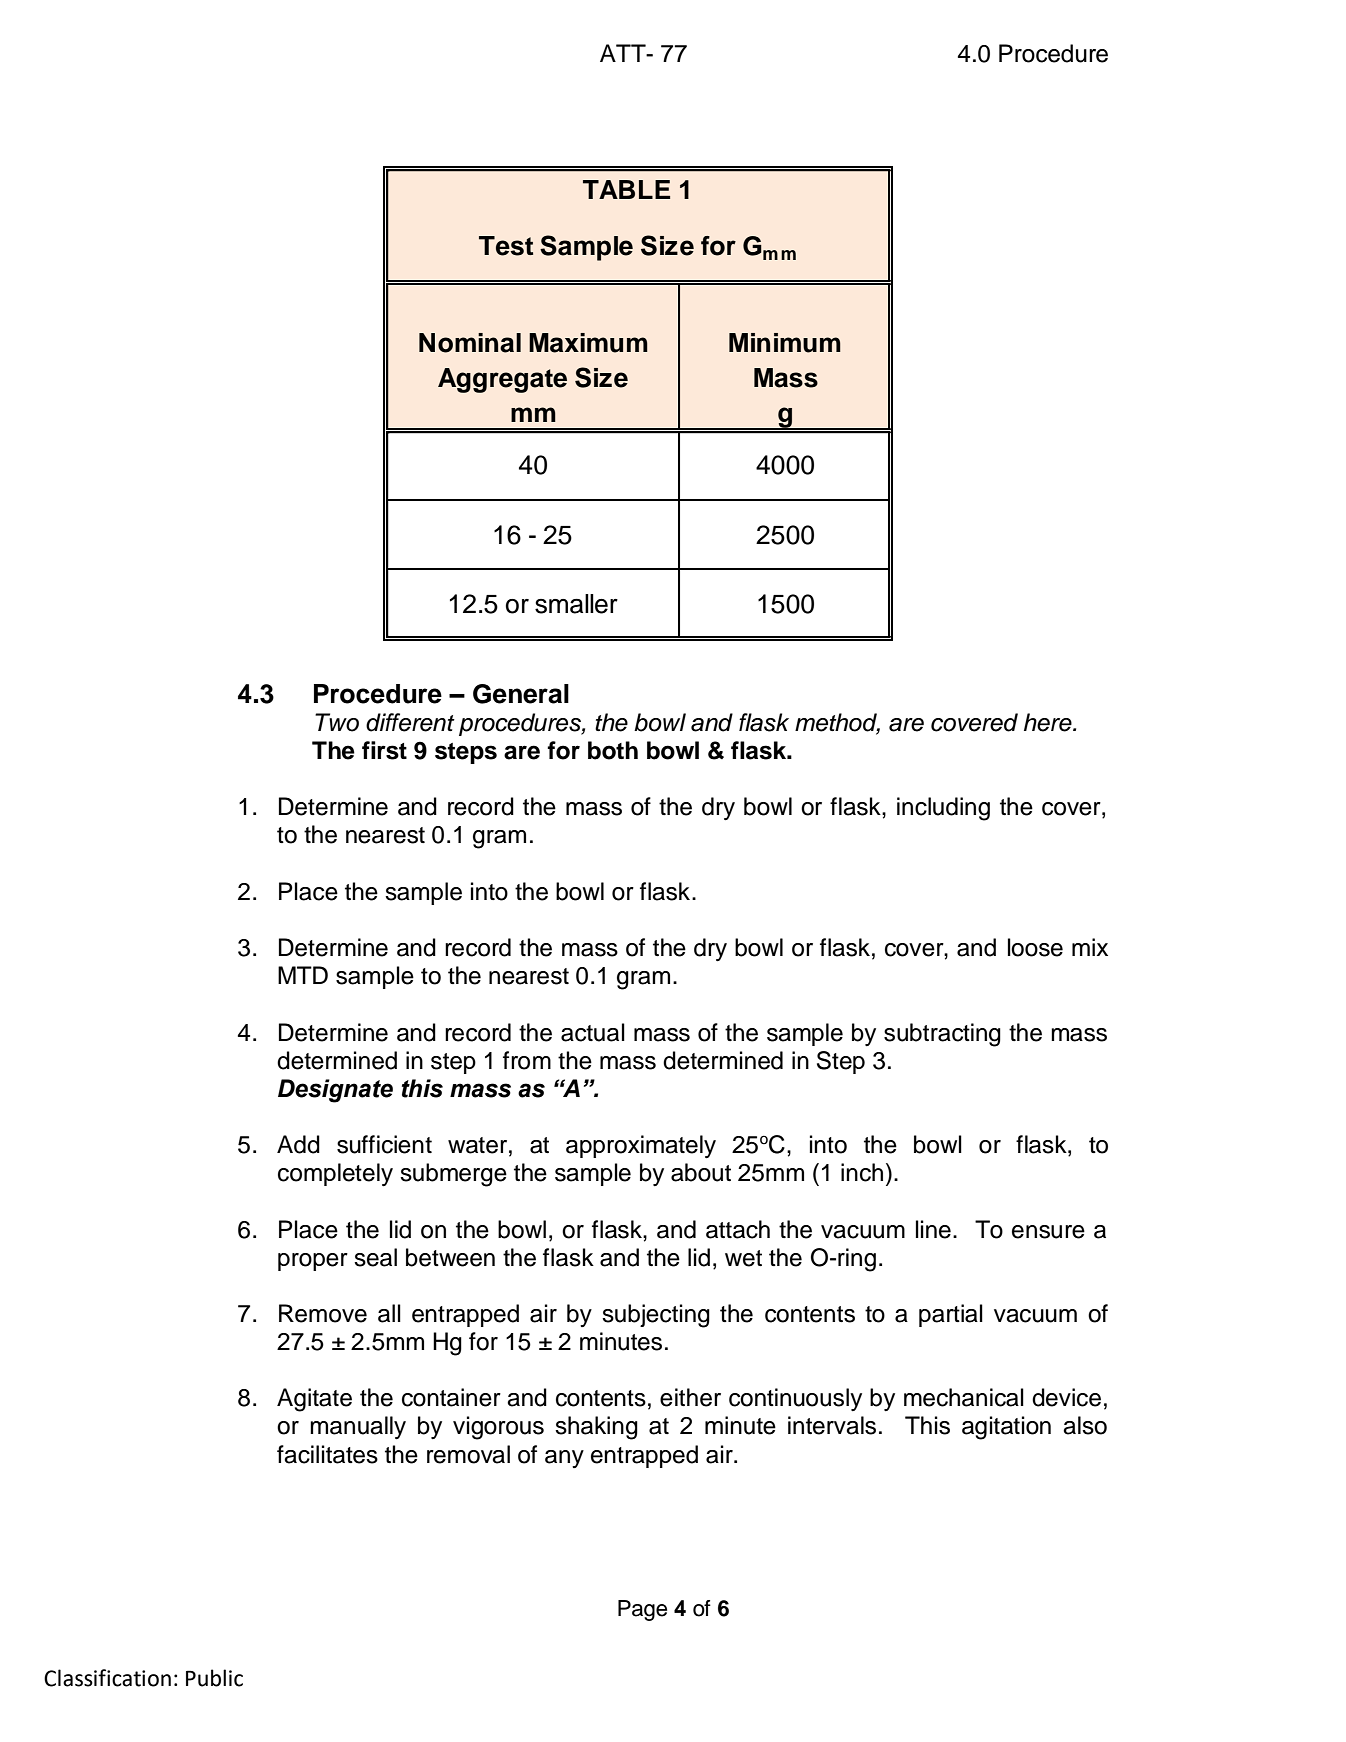 Image resolution: width=1346 pixels, height=1742 pixels. What do you see at coordinates (214, 1678) in the image?
I see `Public` at bounding box center [214, 1678].
